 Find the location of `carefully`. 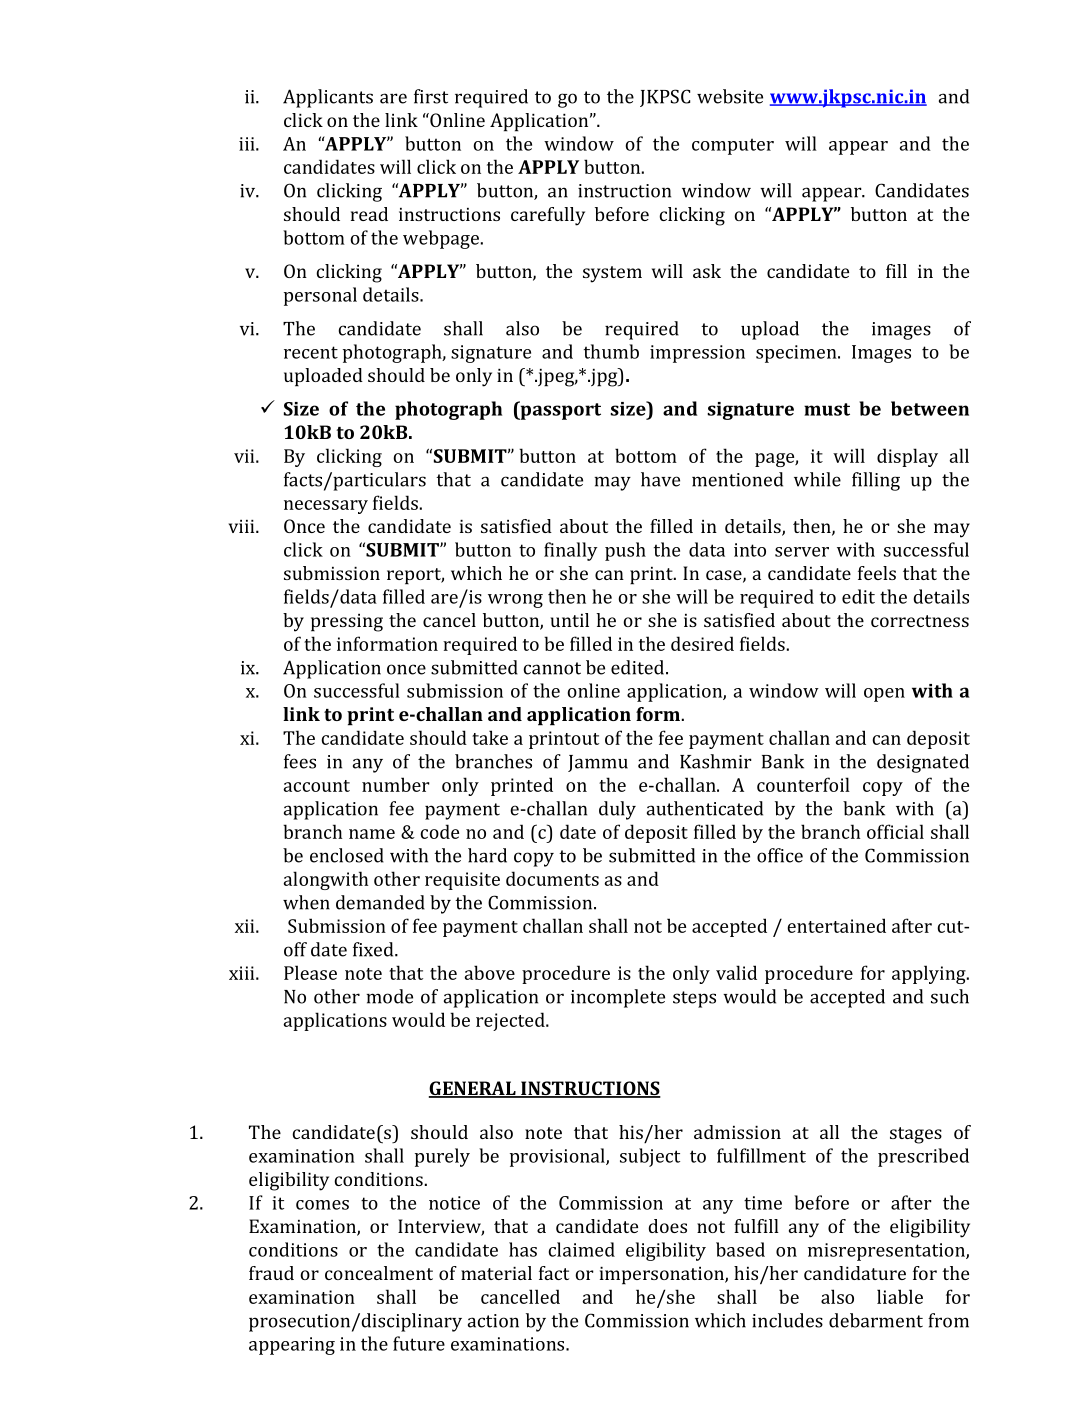

carefully is located at coordinates (548, 216).
